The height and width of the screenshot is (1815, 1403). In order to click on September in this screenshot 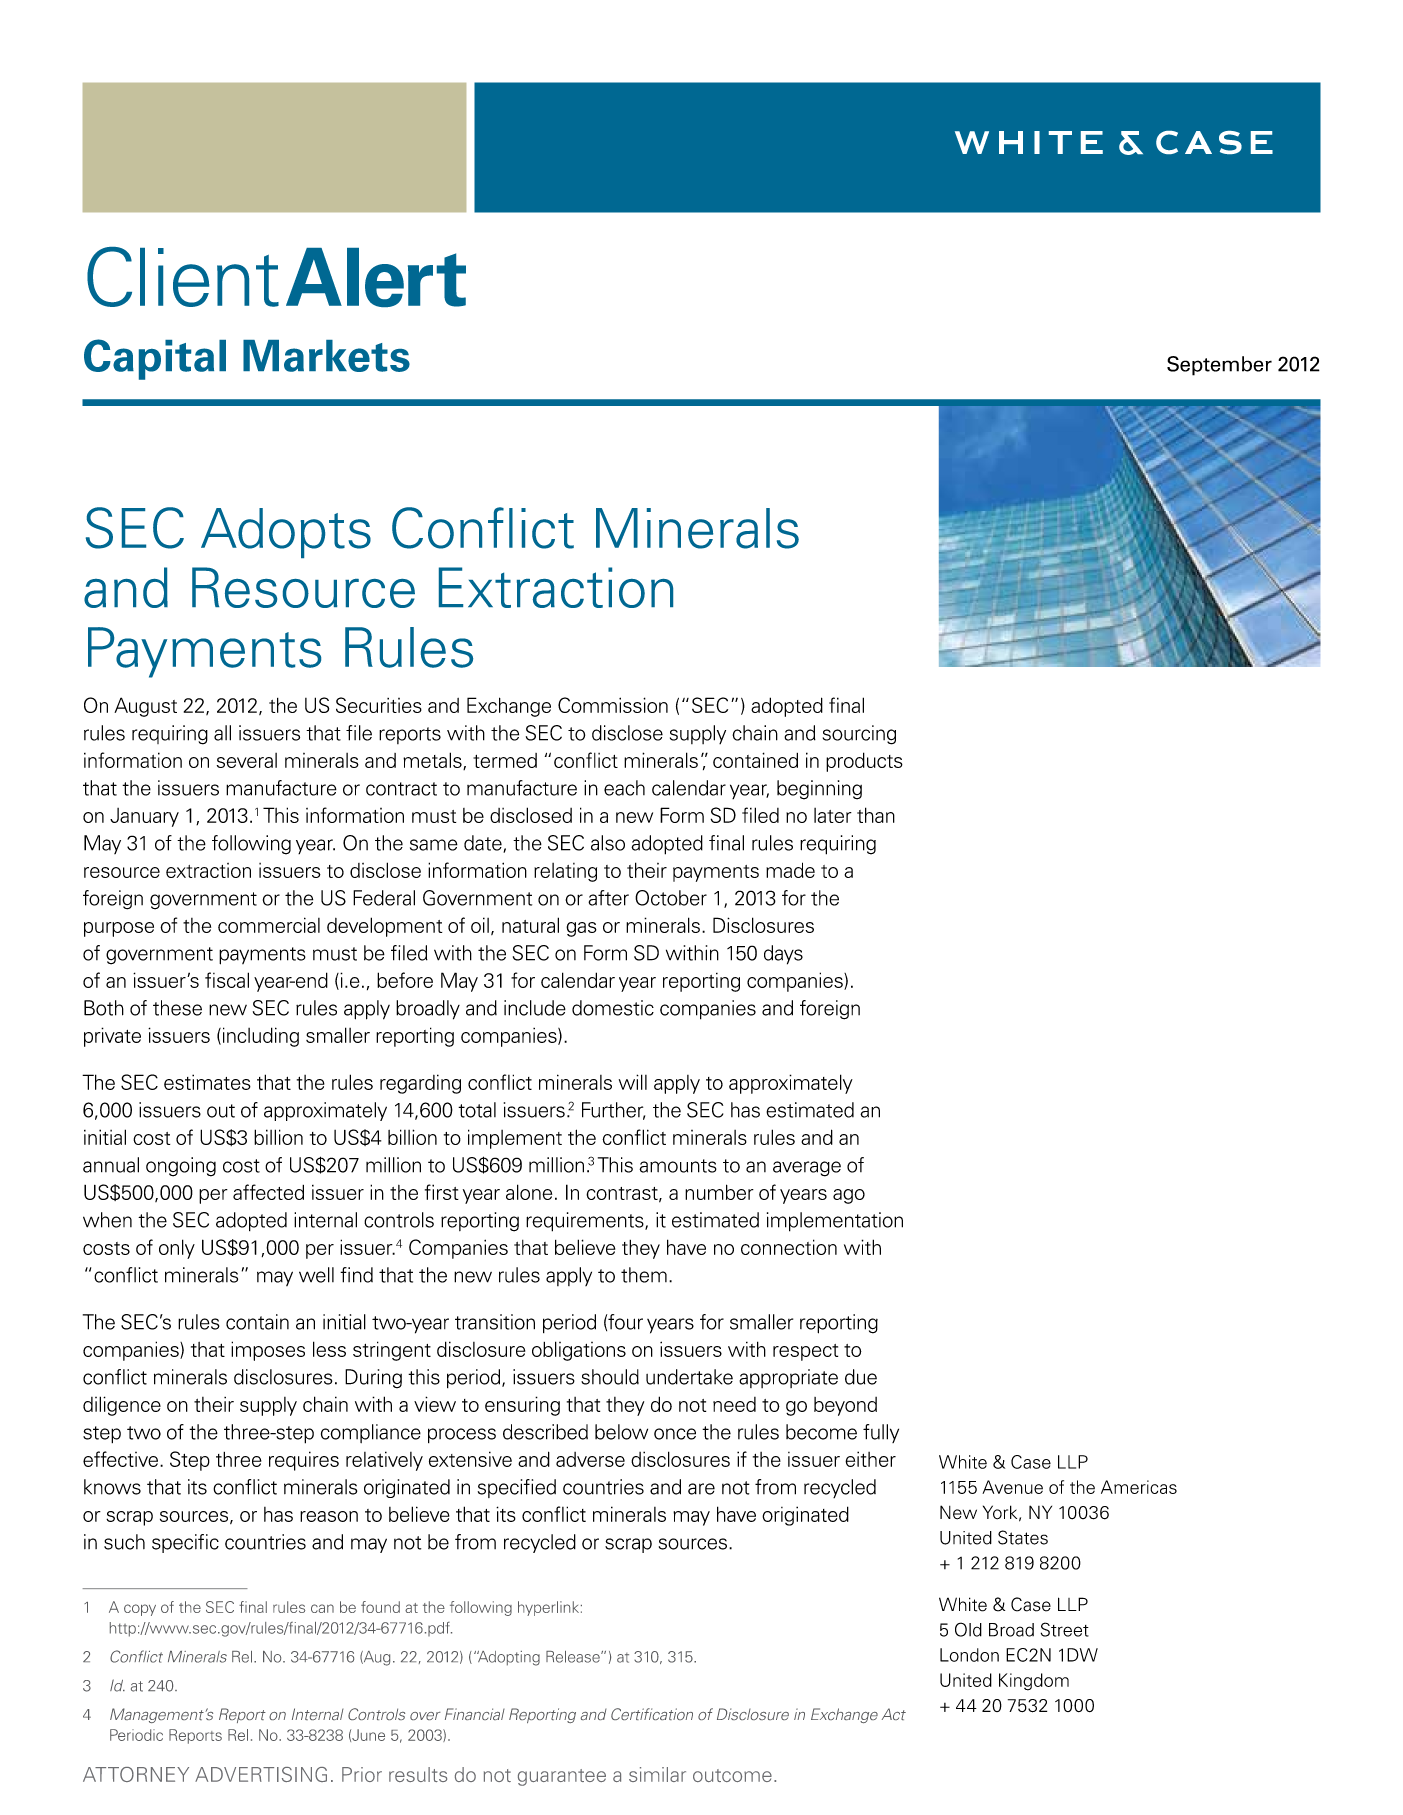, I will do `click(1219, 366)`.
